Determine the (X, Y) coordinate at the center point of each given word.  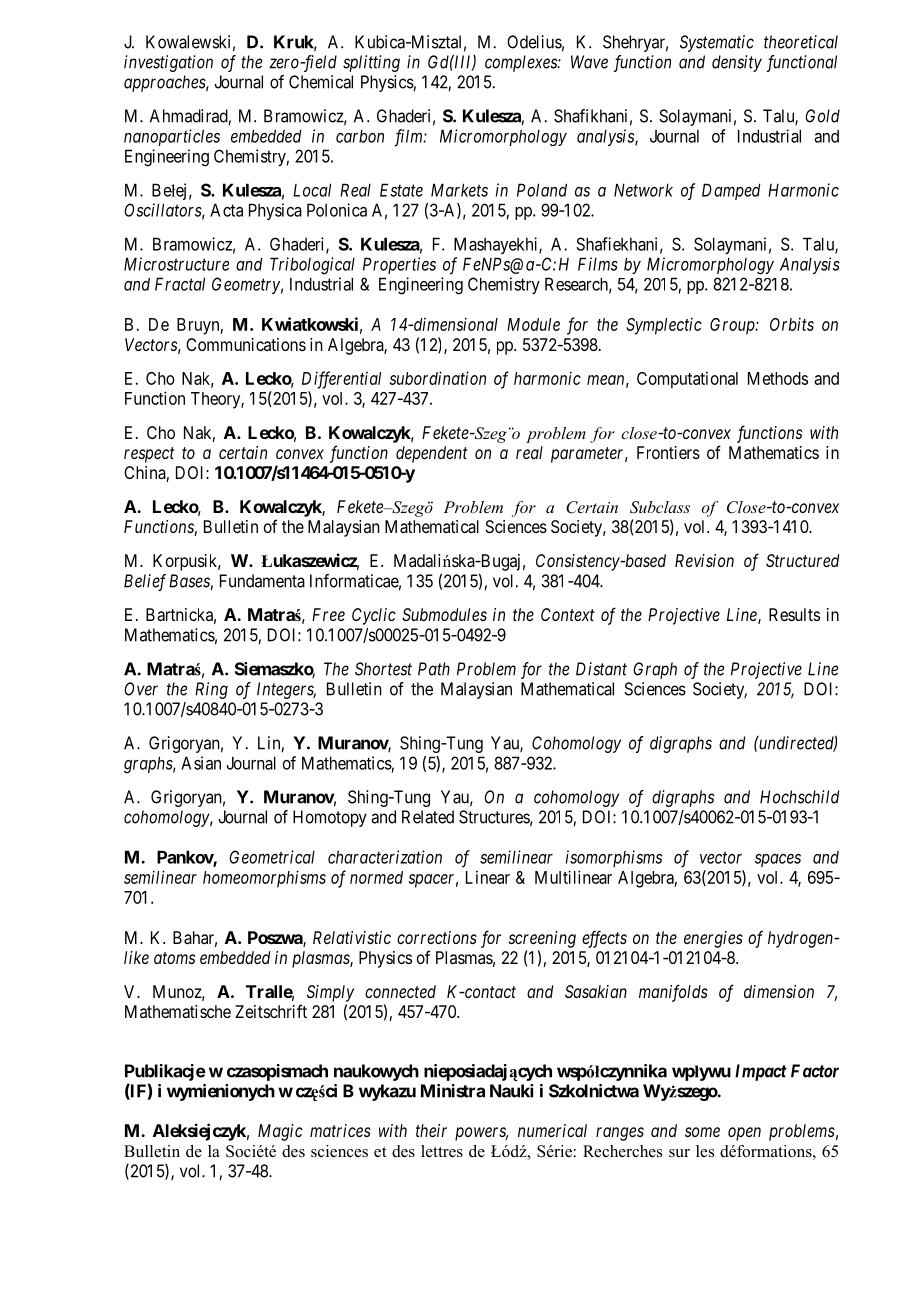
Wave (589, 62)
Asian (201, 763)
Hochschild (799, 797)
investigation (168, 63)
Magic (280, 1132)
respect (149, 455)
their (431, 1130)
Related (428, 817)
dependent (431, 454)
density (737, 63)
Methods (778, 378)
